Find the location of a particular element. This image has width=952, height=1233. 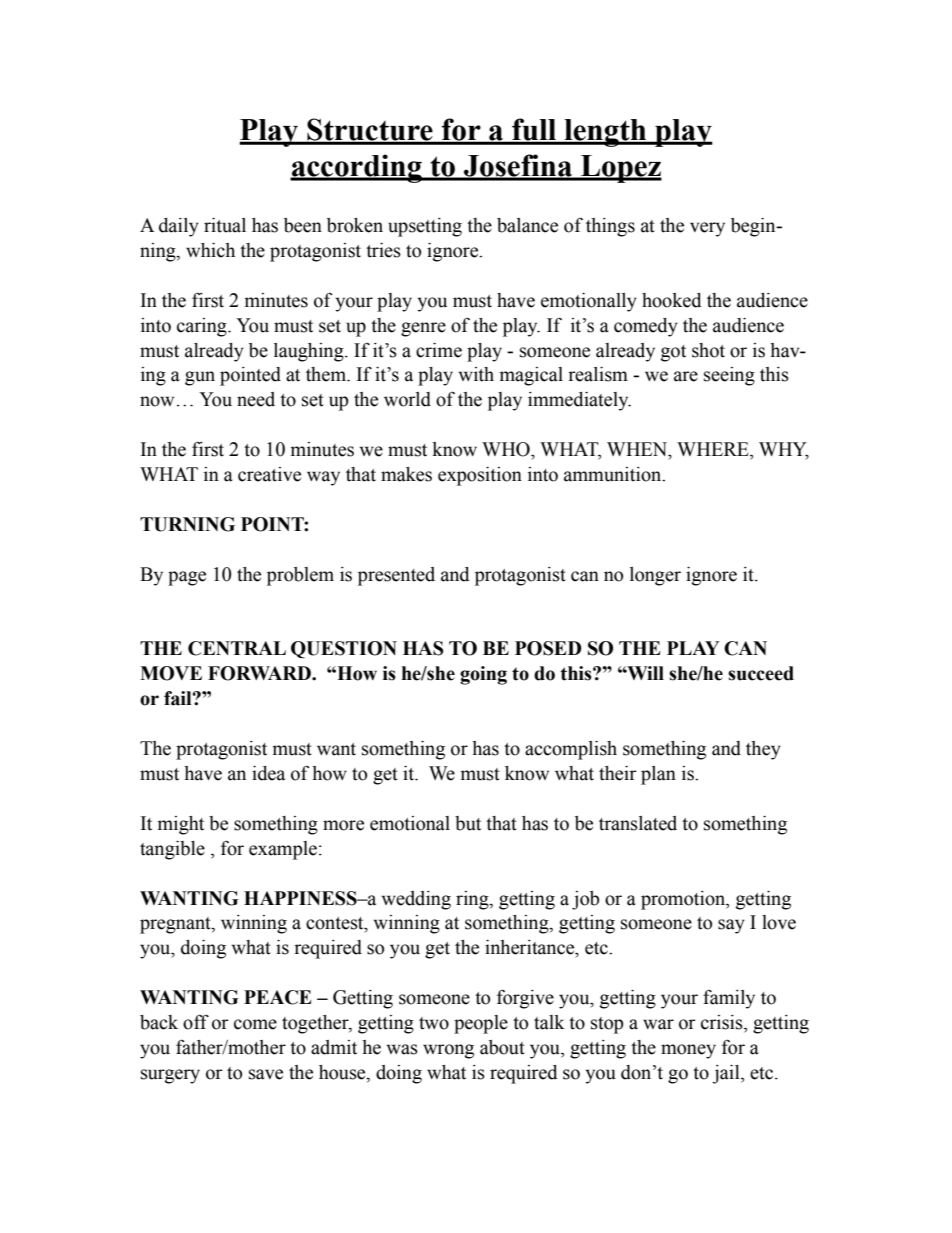

idea is located at coordinates (268, 773).
